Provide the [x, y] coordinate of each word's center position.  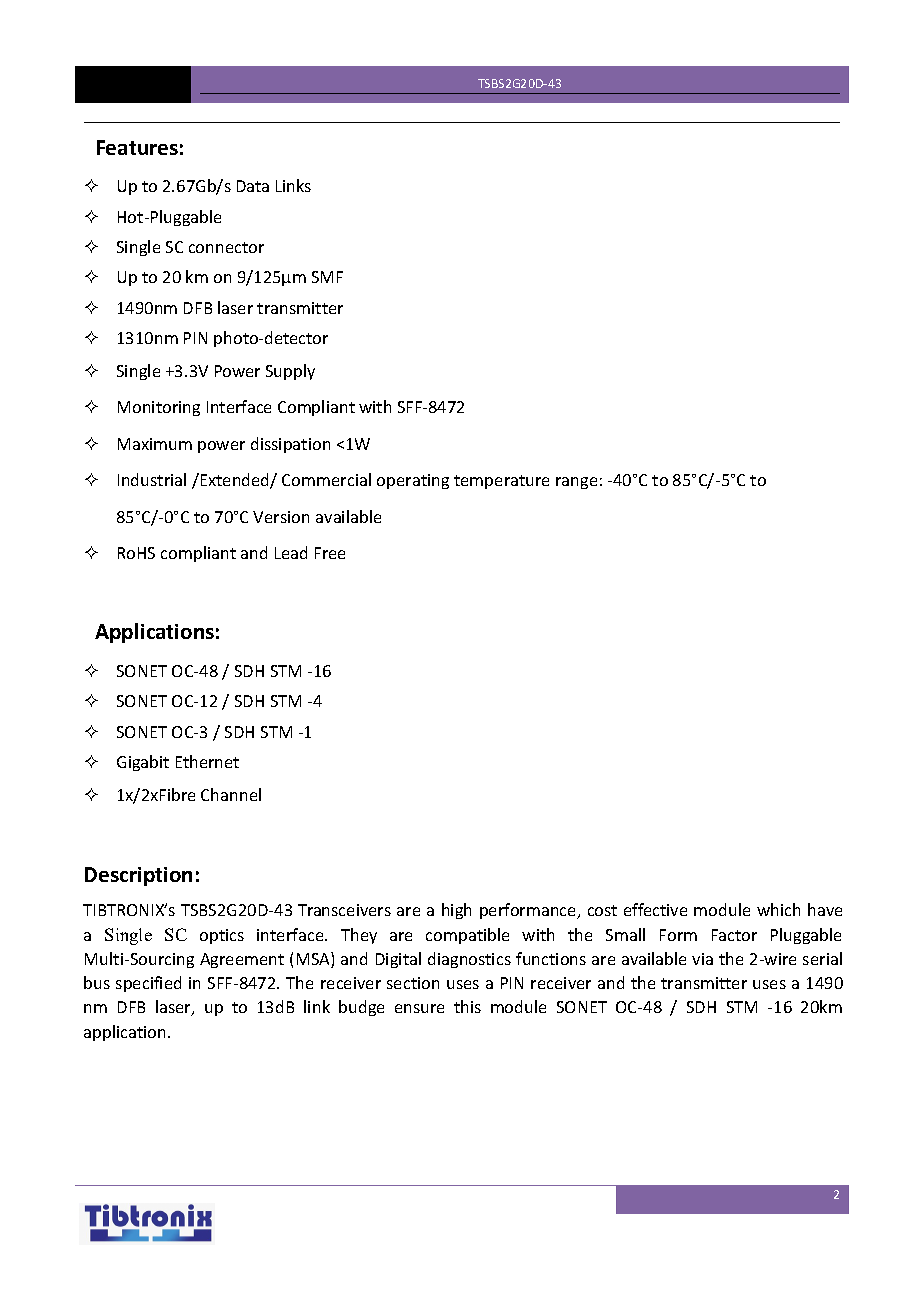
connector [226, 247]
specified [148, 984]
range [576, 483]
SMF [327, 277]
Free [330, 553]
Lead [291, 552]
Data [253, 186]
